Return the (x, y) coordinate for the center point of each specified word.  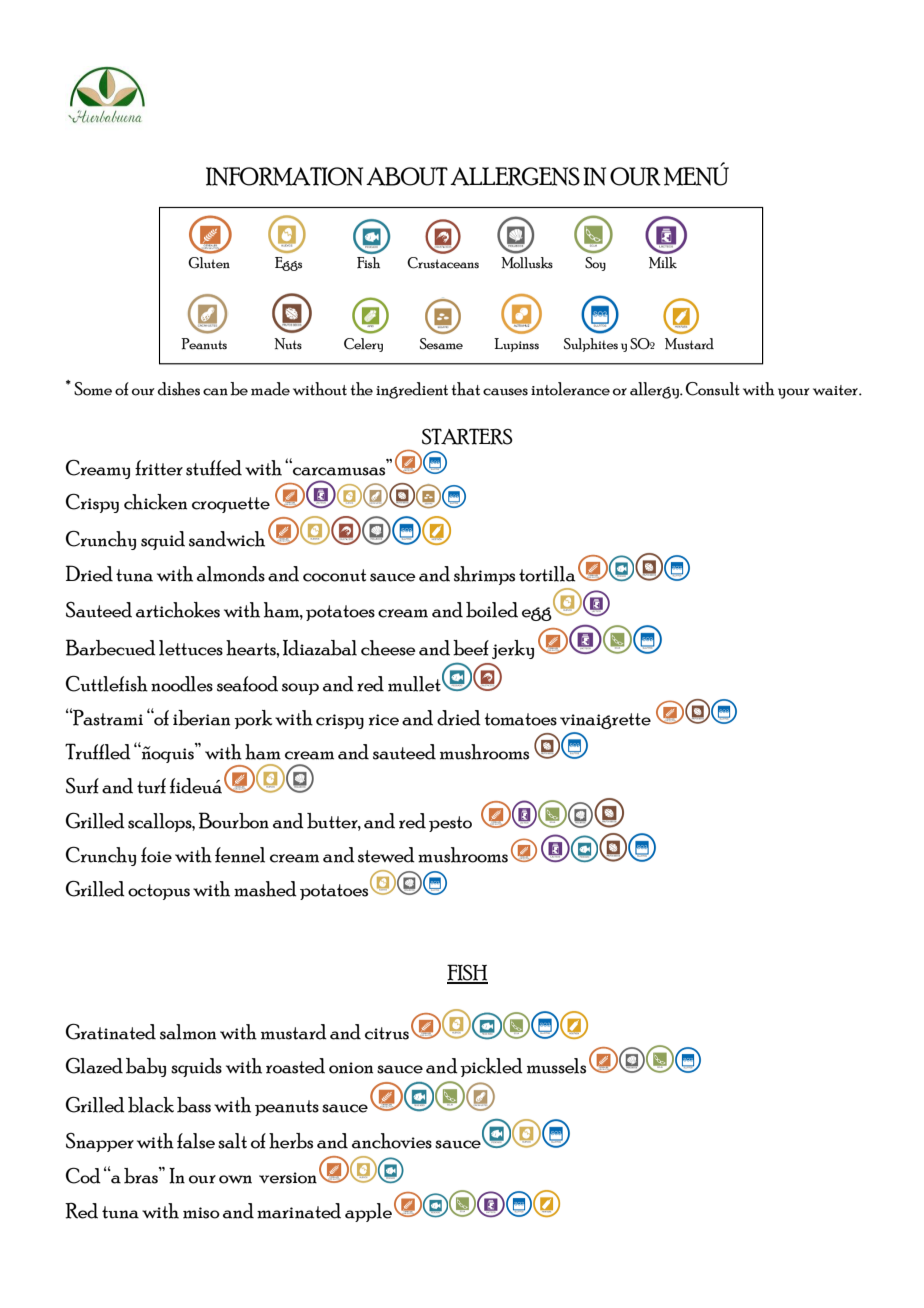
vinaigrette (605, 721)
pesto (450, 824)
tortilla (547, 574)
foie (156, 855)
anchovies (392, 1141)
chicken (155, 502)
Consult (712, 389)
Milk (663, 263)
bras (142, 1175)
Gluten (209, 263)
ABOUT (407, 176)
